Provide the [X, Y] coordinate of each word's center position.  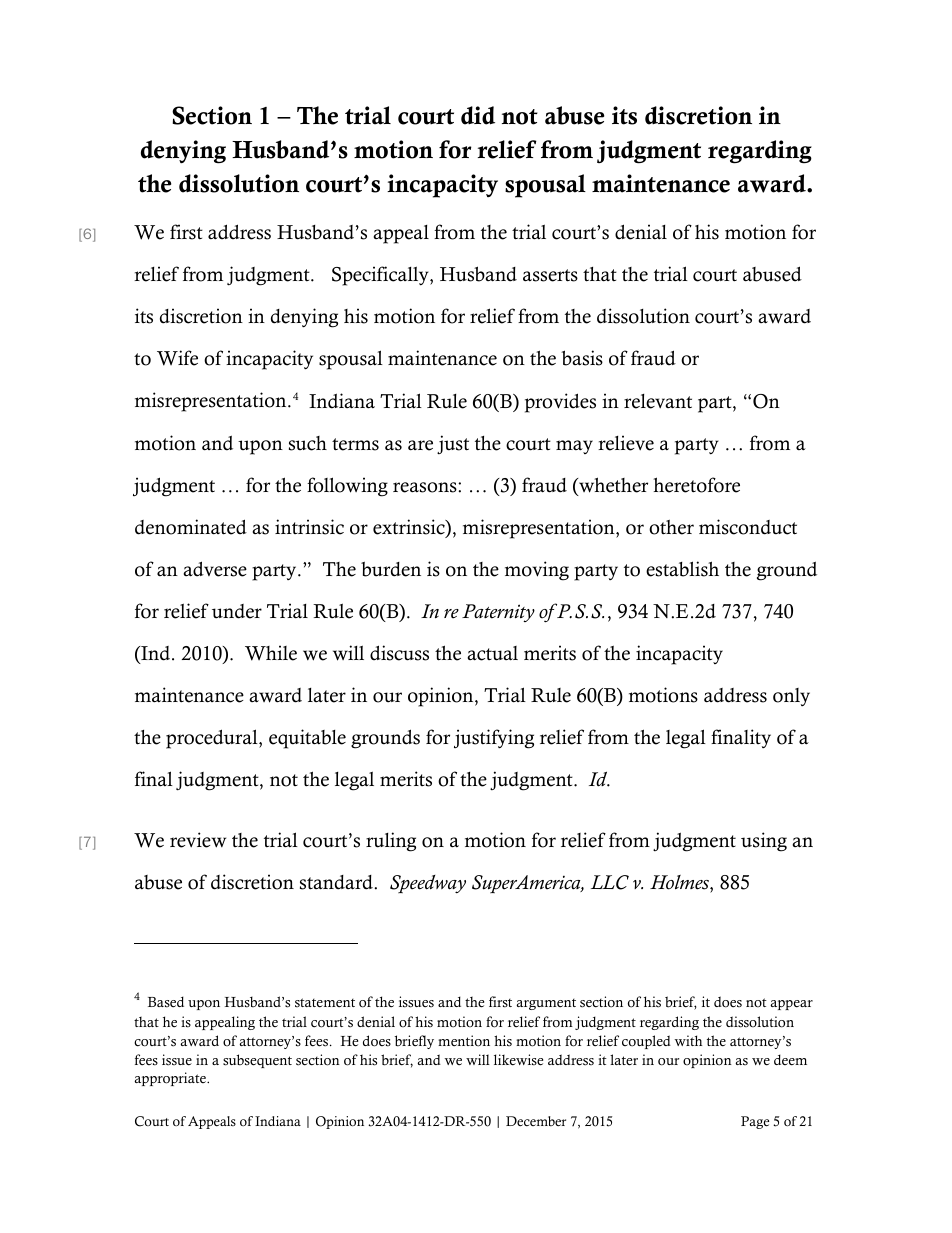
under [237, 611]
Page [755, 1122]
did [478, 115]
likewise [518, 1060]
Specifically [381, 276]
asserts [550, 275]
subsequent [257, 1061]
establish [682, 569]
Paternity [498, 613]
